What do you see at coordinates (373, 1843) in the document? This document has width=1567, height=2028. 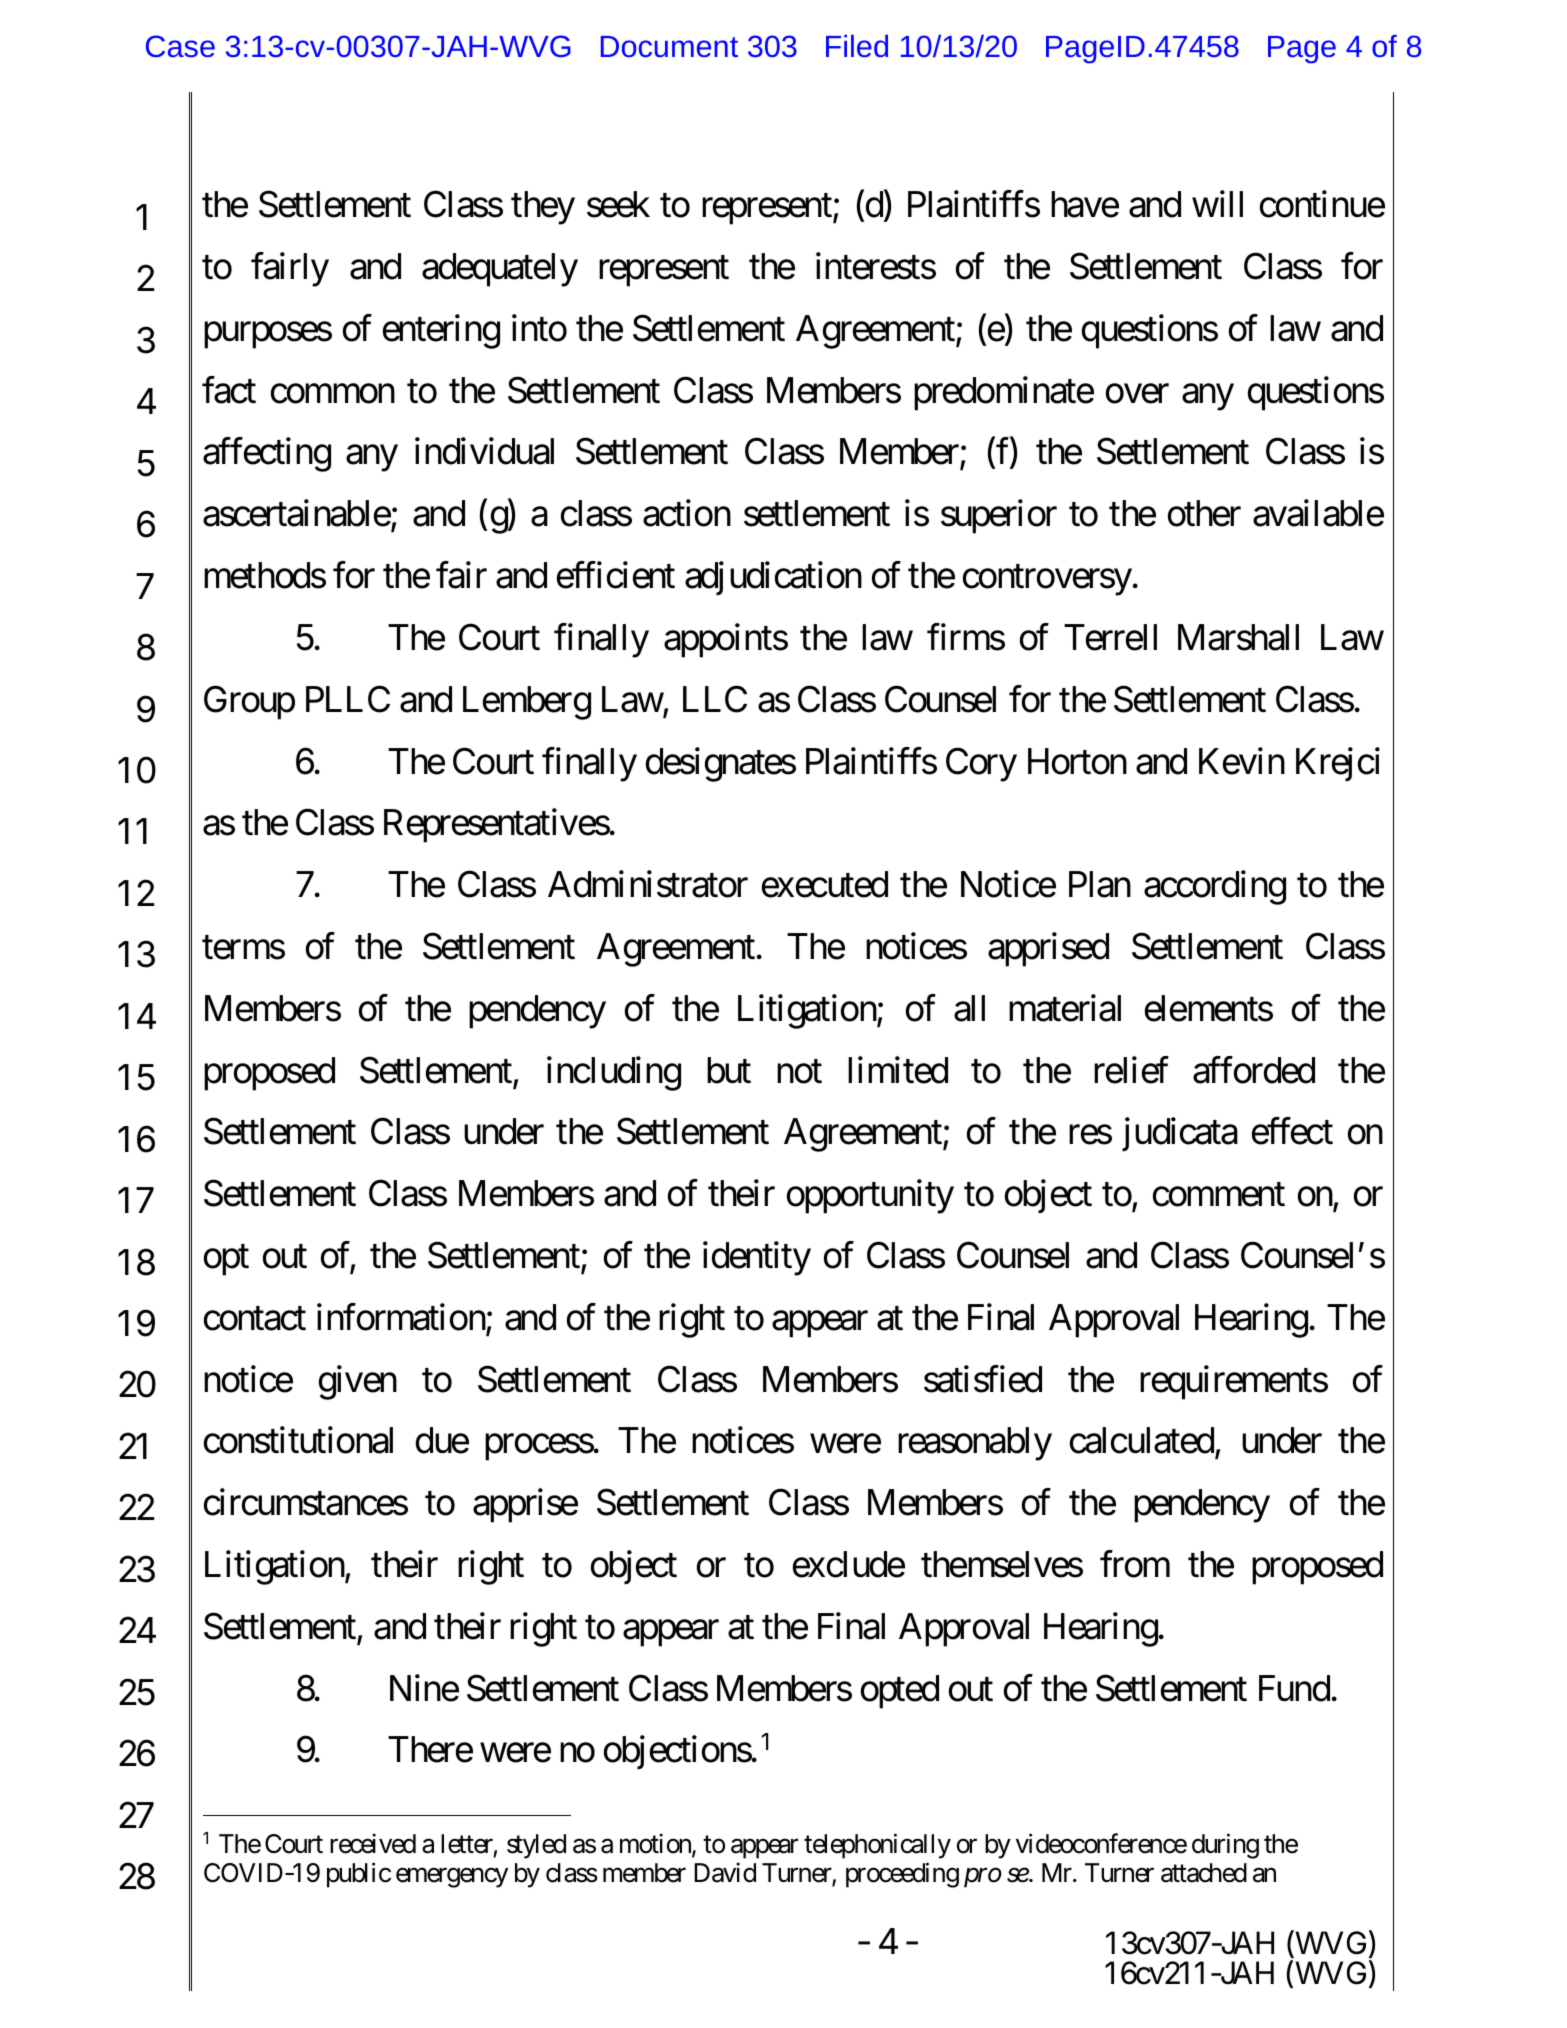 I see `received` at bounding box center [373, 1843].
